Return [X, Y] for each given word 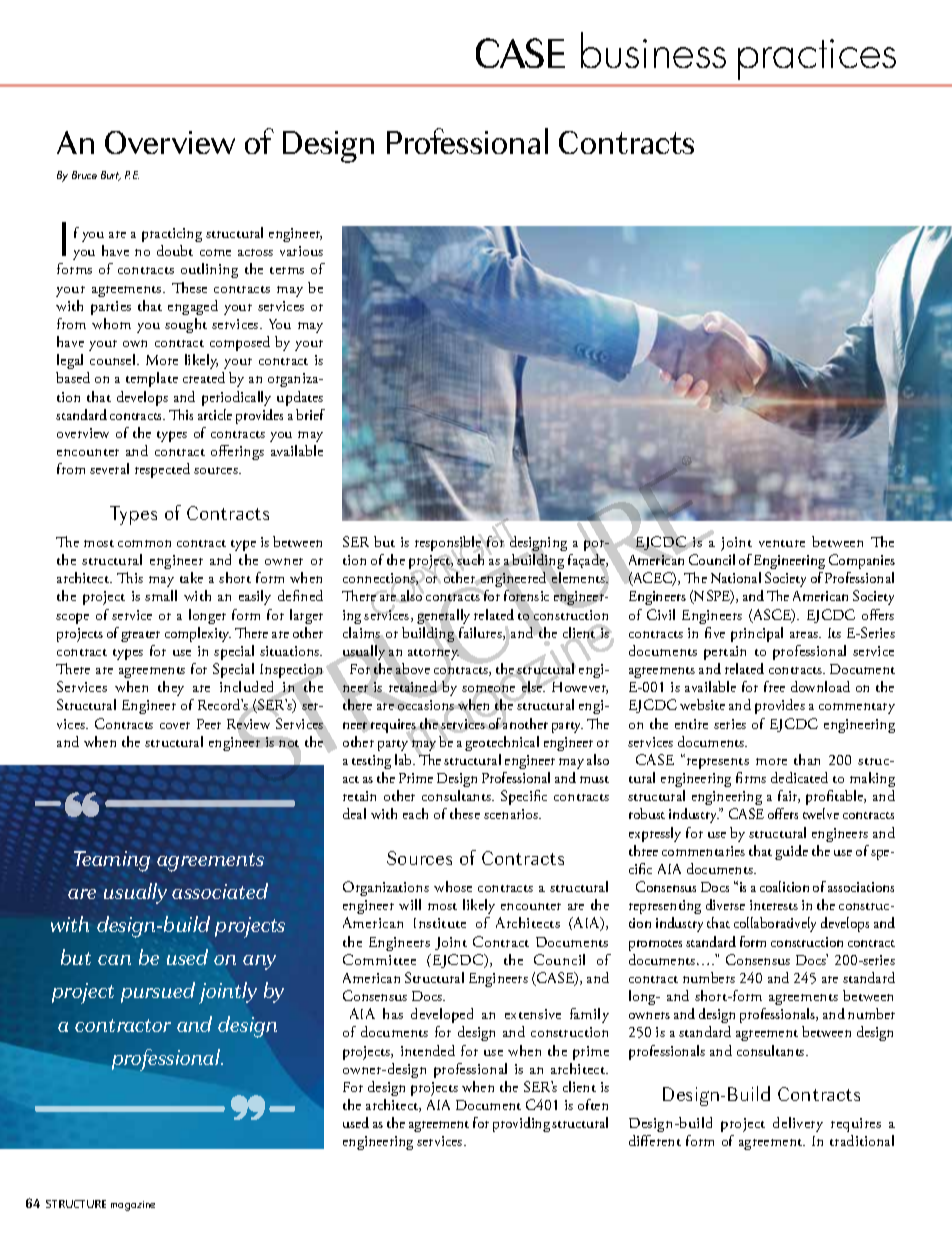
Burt [111, 176]
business [653, 50]
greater [140, 636]
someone [488, 689]
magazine [133, 1206]
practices [817, 59]
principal [757, 634]
